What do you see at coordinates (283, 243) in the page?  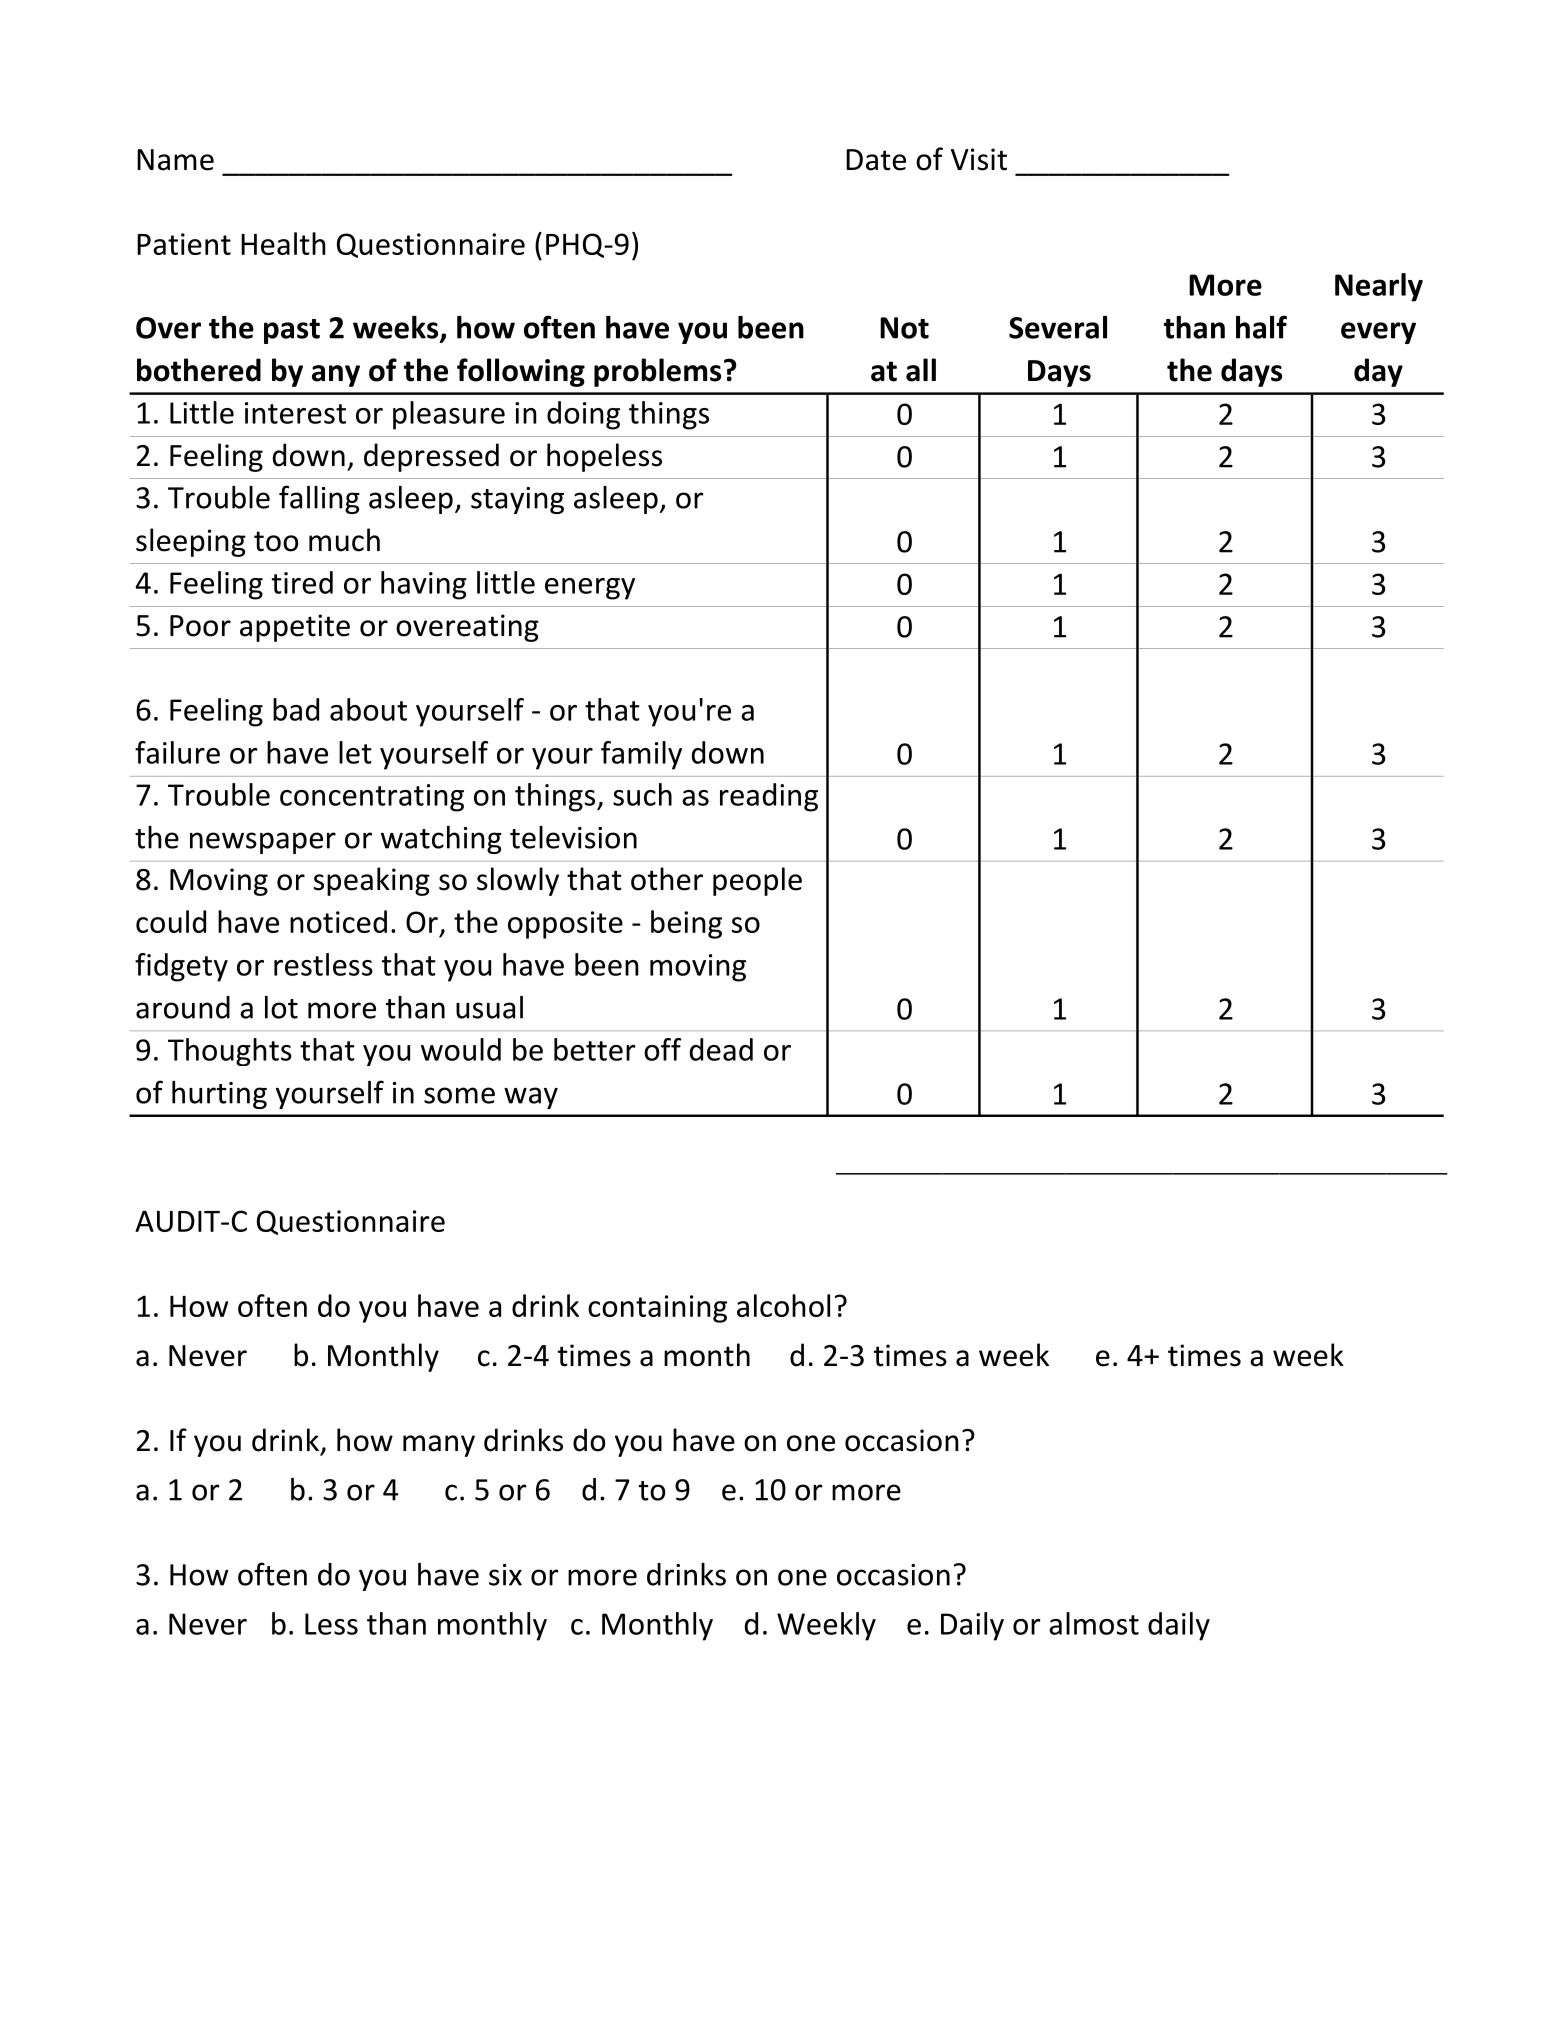 I see `Health` at bounding box center [283, 243].
